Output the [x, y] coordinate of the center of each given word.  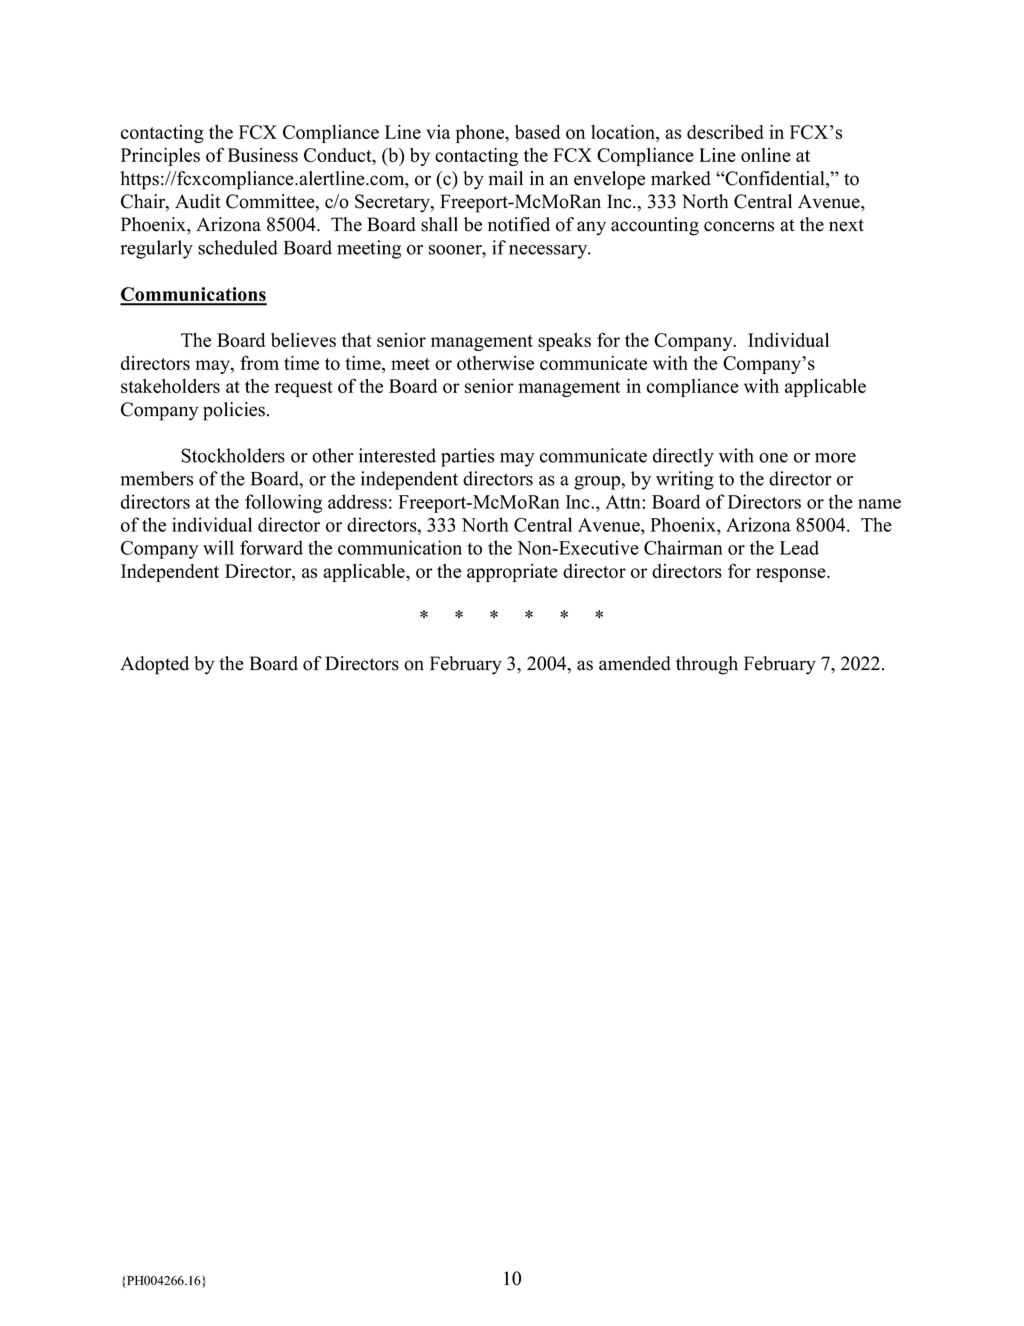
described [725, 132]
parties [467, 457]
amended [635, 663]
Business [263, 155]
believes [303, 340]
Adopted [154, 665]
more [835, 458]
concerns [739, 226]
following [283, 503]
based [537, 132]
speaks [564, 342]
